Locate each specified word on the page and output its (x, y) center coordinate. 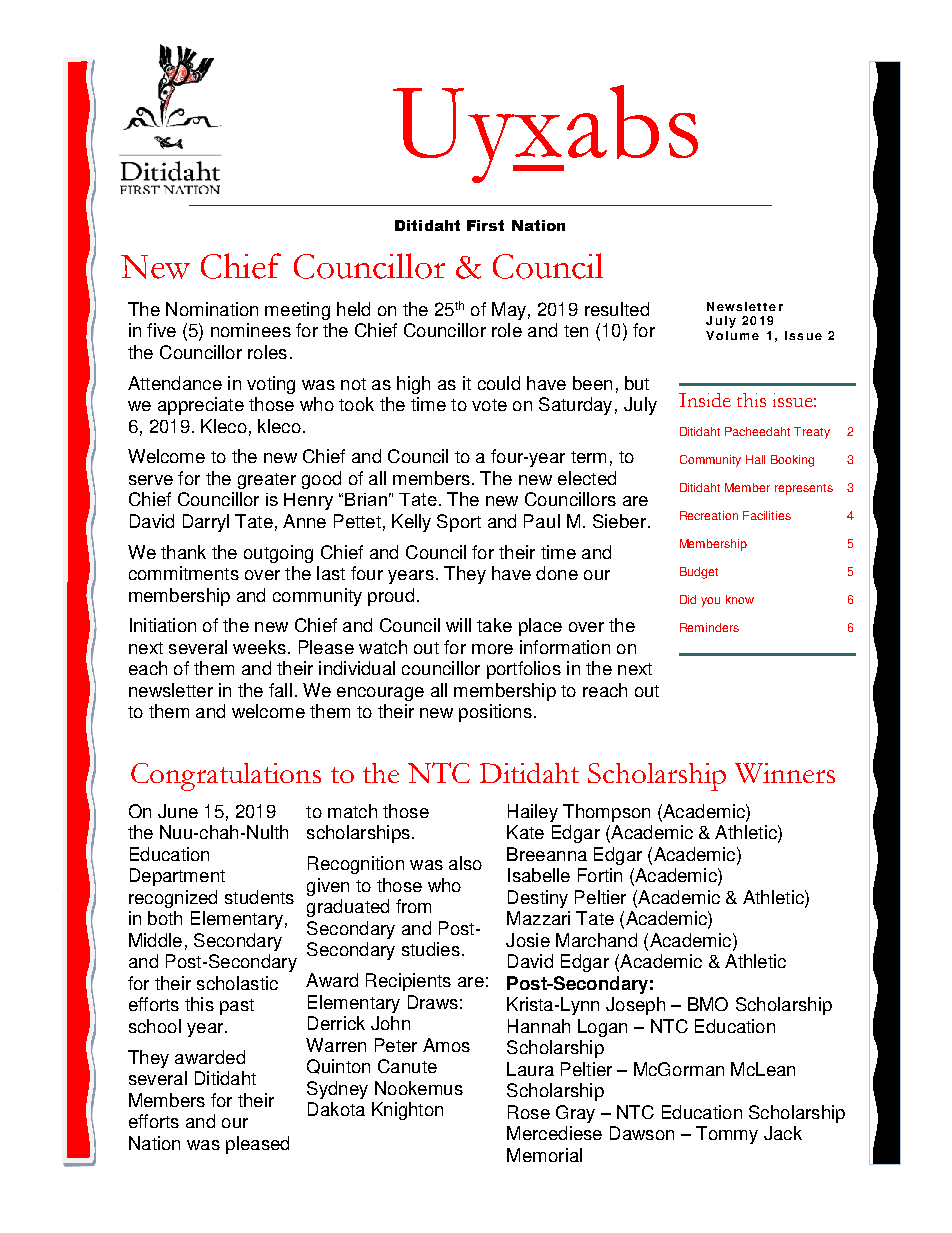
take (494, 625)
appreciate (201, 406)
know (740, 599)
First (485, 225)
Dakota (336, 1109)
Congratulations (226, 777)
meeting (297, 311)
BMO (708, 1004)
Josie (528, 940)
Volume (732, 335)
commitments (184, 573)
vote (489, 405)
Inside (705, 400)
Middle (155, 940)
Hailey (533, 813)
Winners (785, 773)
